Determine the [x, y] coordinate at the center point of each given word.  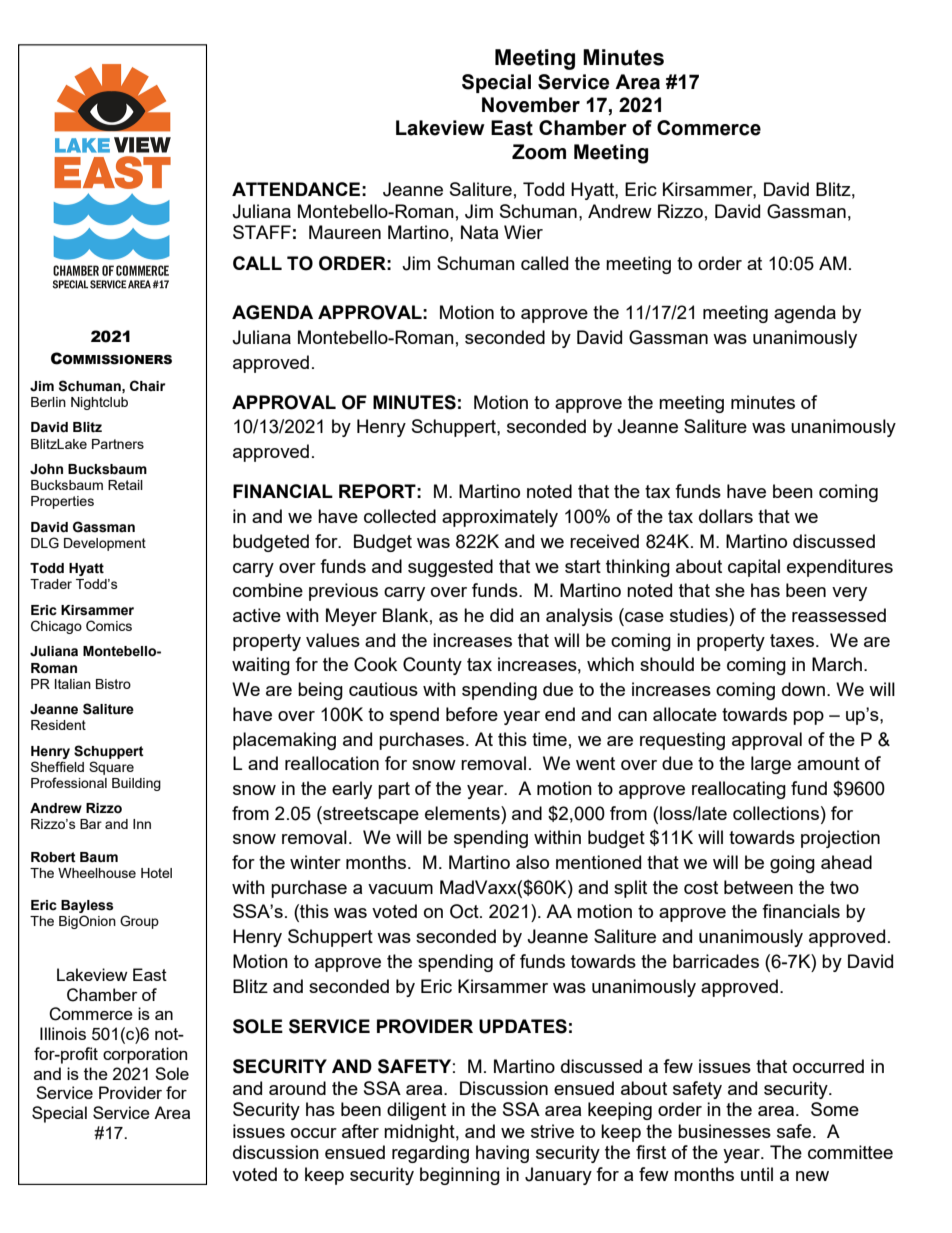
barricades [716, 961]
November [531, 105]
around [297, 1088]
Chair [147, 385]
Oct [465, 911]
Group [139, 922]
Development [105, 544]
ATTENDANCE [296, 189]
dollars [726, 516]
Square [111, 768]
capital [754, 568]
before [472, 714]
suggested [450, 568]
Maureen [345, 232]
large [771, 765]
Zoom [539, 152]
